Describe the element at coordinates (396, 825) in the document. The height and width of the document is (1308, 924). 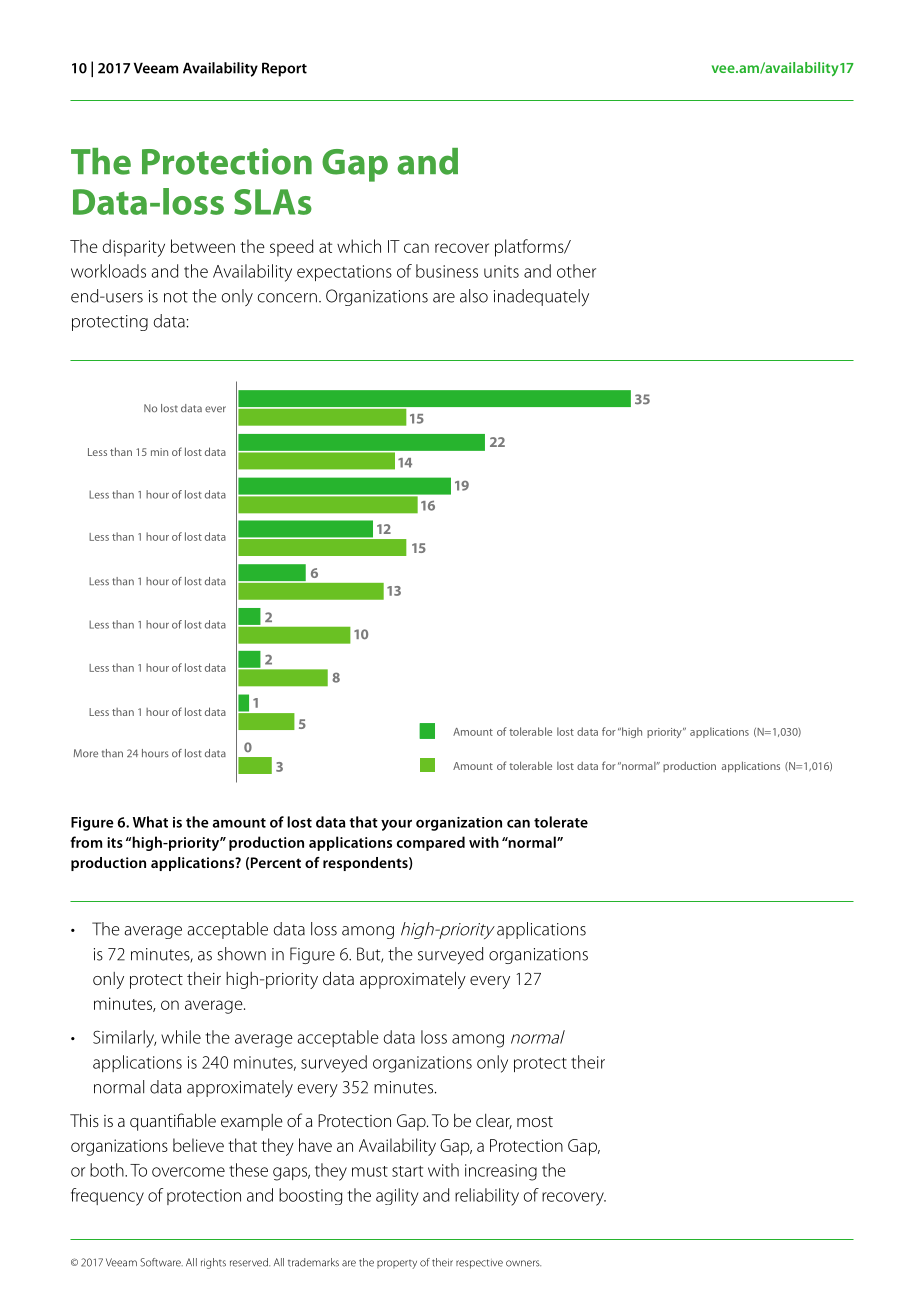
I see `your` at that location.
